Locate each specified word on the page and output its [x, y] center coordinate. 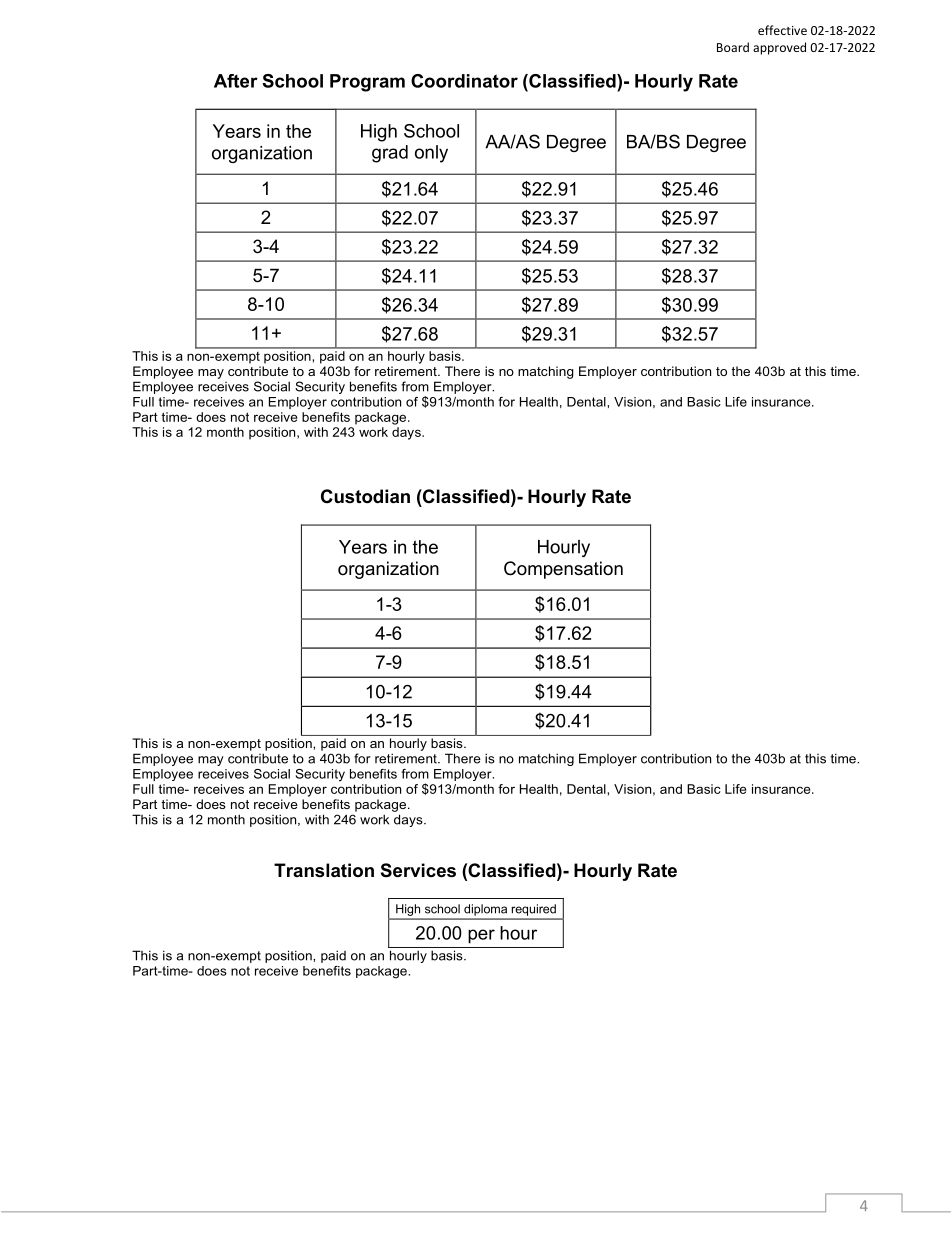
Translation [324, 870]
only [431, 154]
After [236, 81]
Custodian [365, 496]
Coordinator [464, 81]
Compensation [563, 570]
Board [733, 47]
